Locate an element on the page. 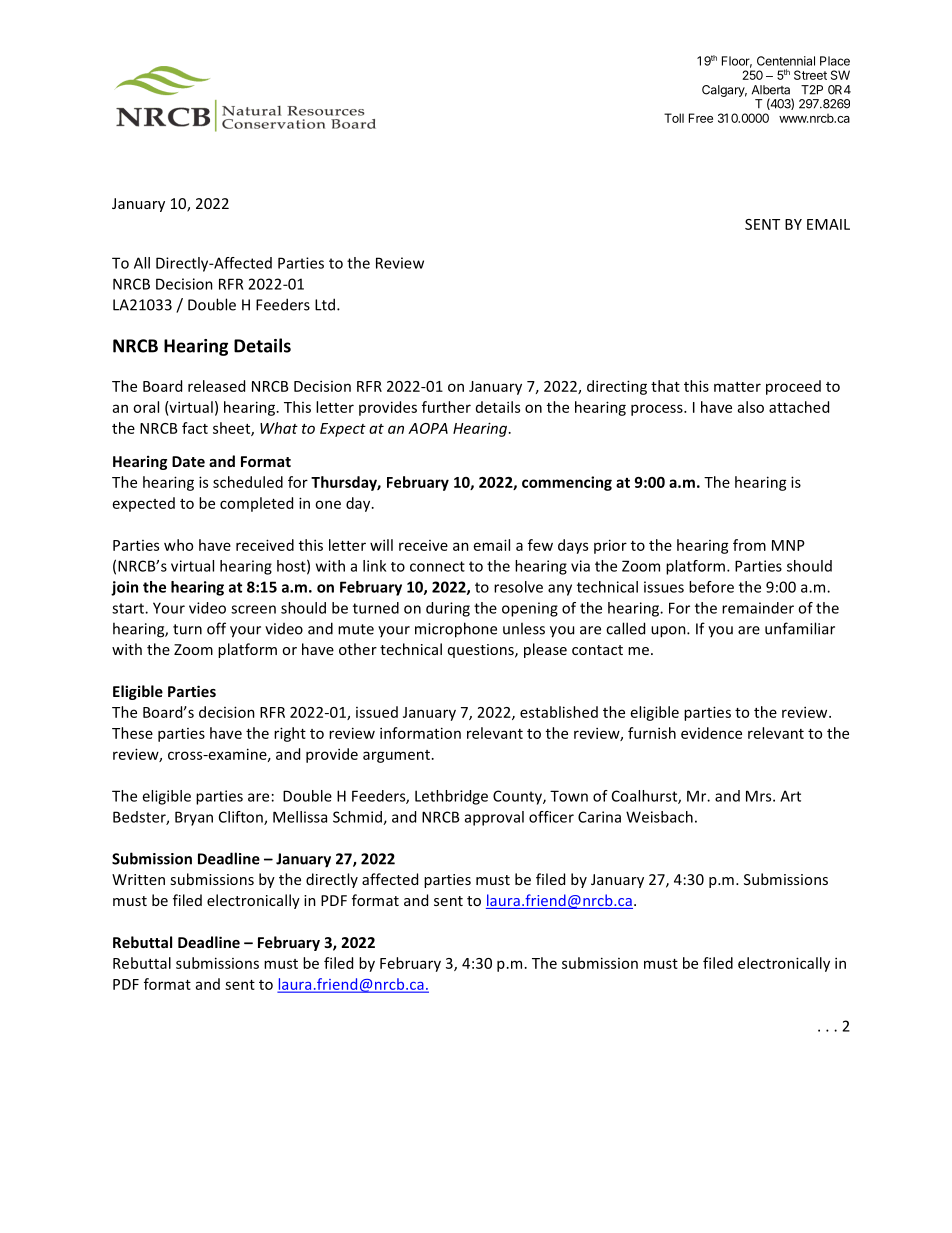 The image size is (952, 1233). remainder is located at coordinates (758, 608).
